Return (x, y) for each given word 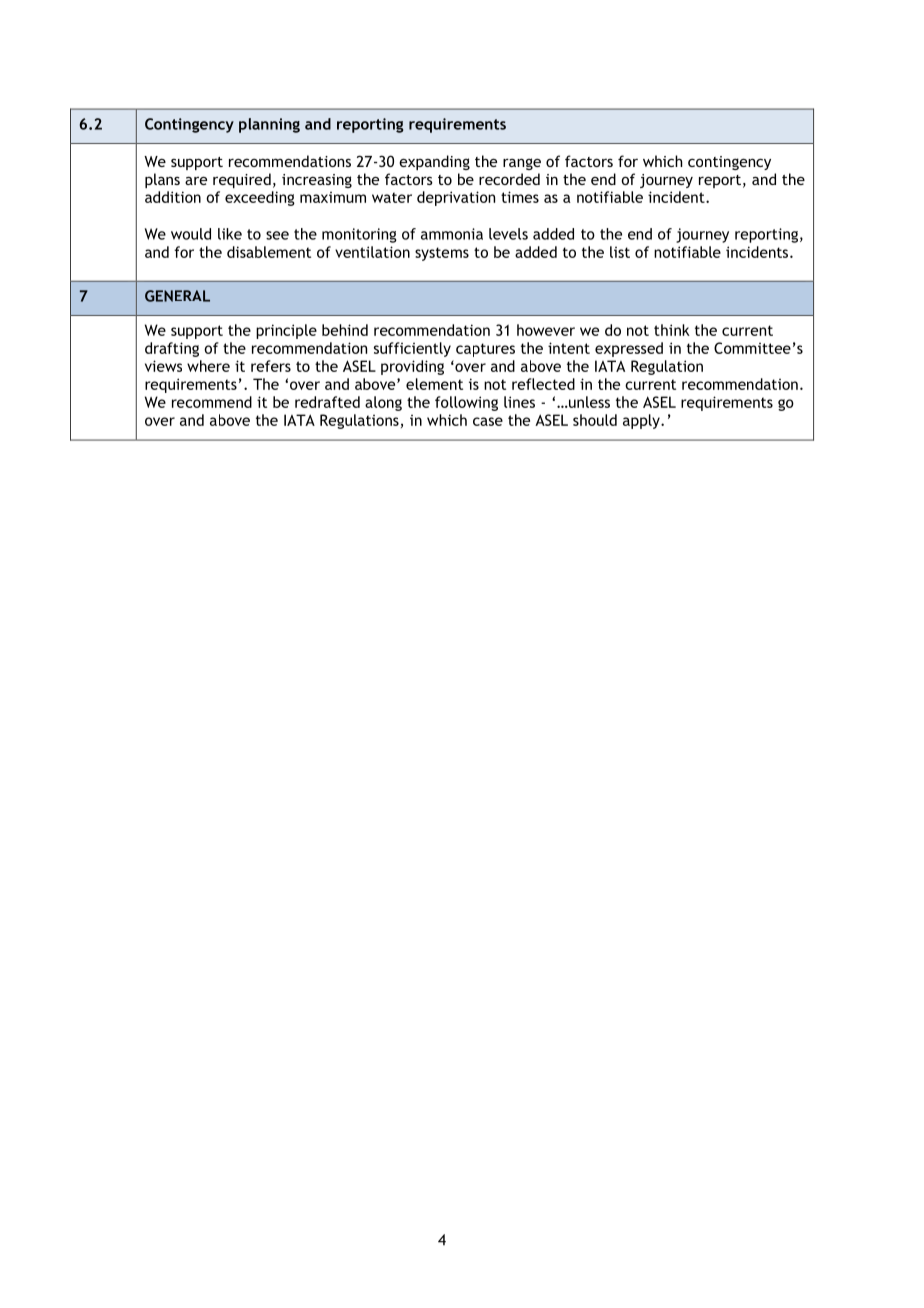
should (595, 420)
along (383, 403)
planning (269, 125)
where (208, 366)
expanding (434, 162)
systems (442, 254)
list (620, 252)
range (522, 164)
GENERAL (177, 296)
